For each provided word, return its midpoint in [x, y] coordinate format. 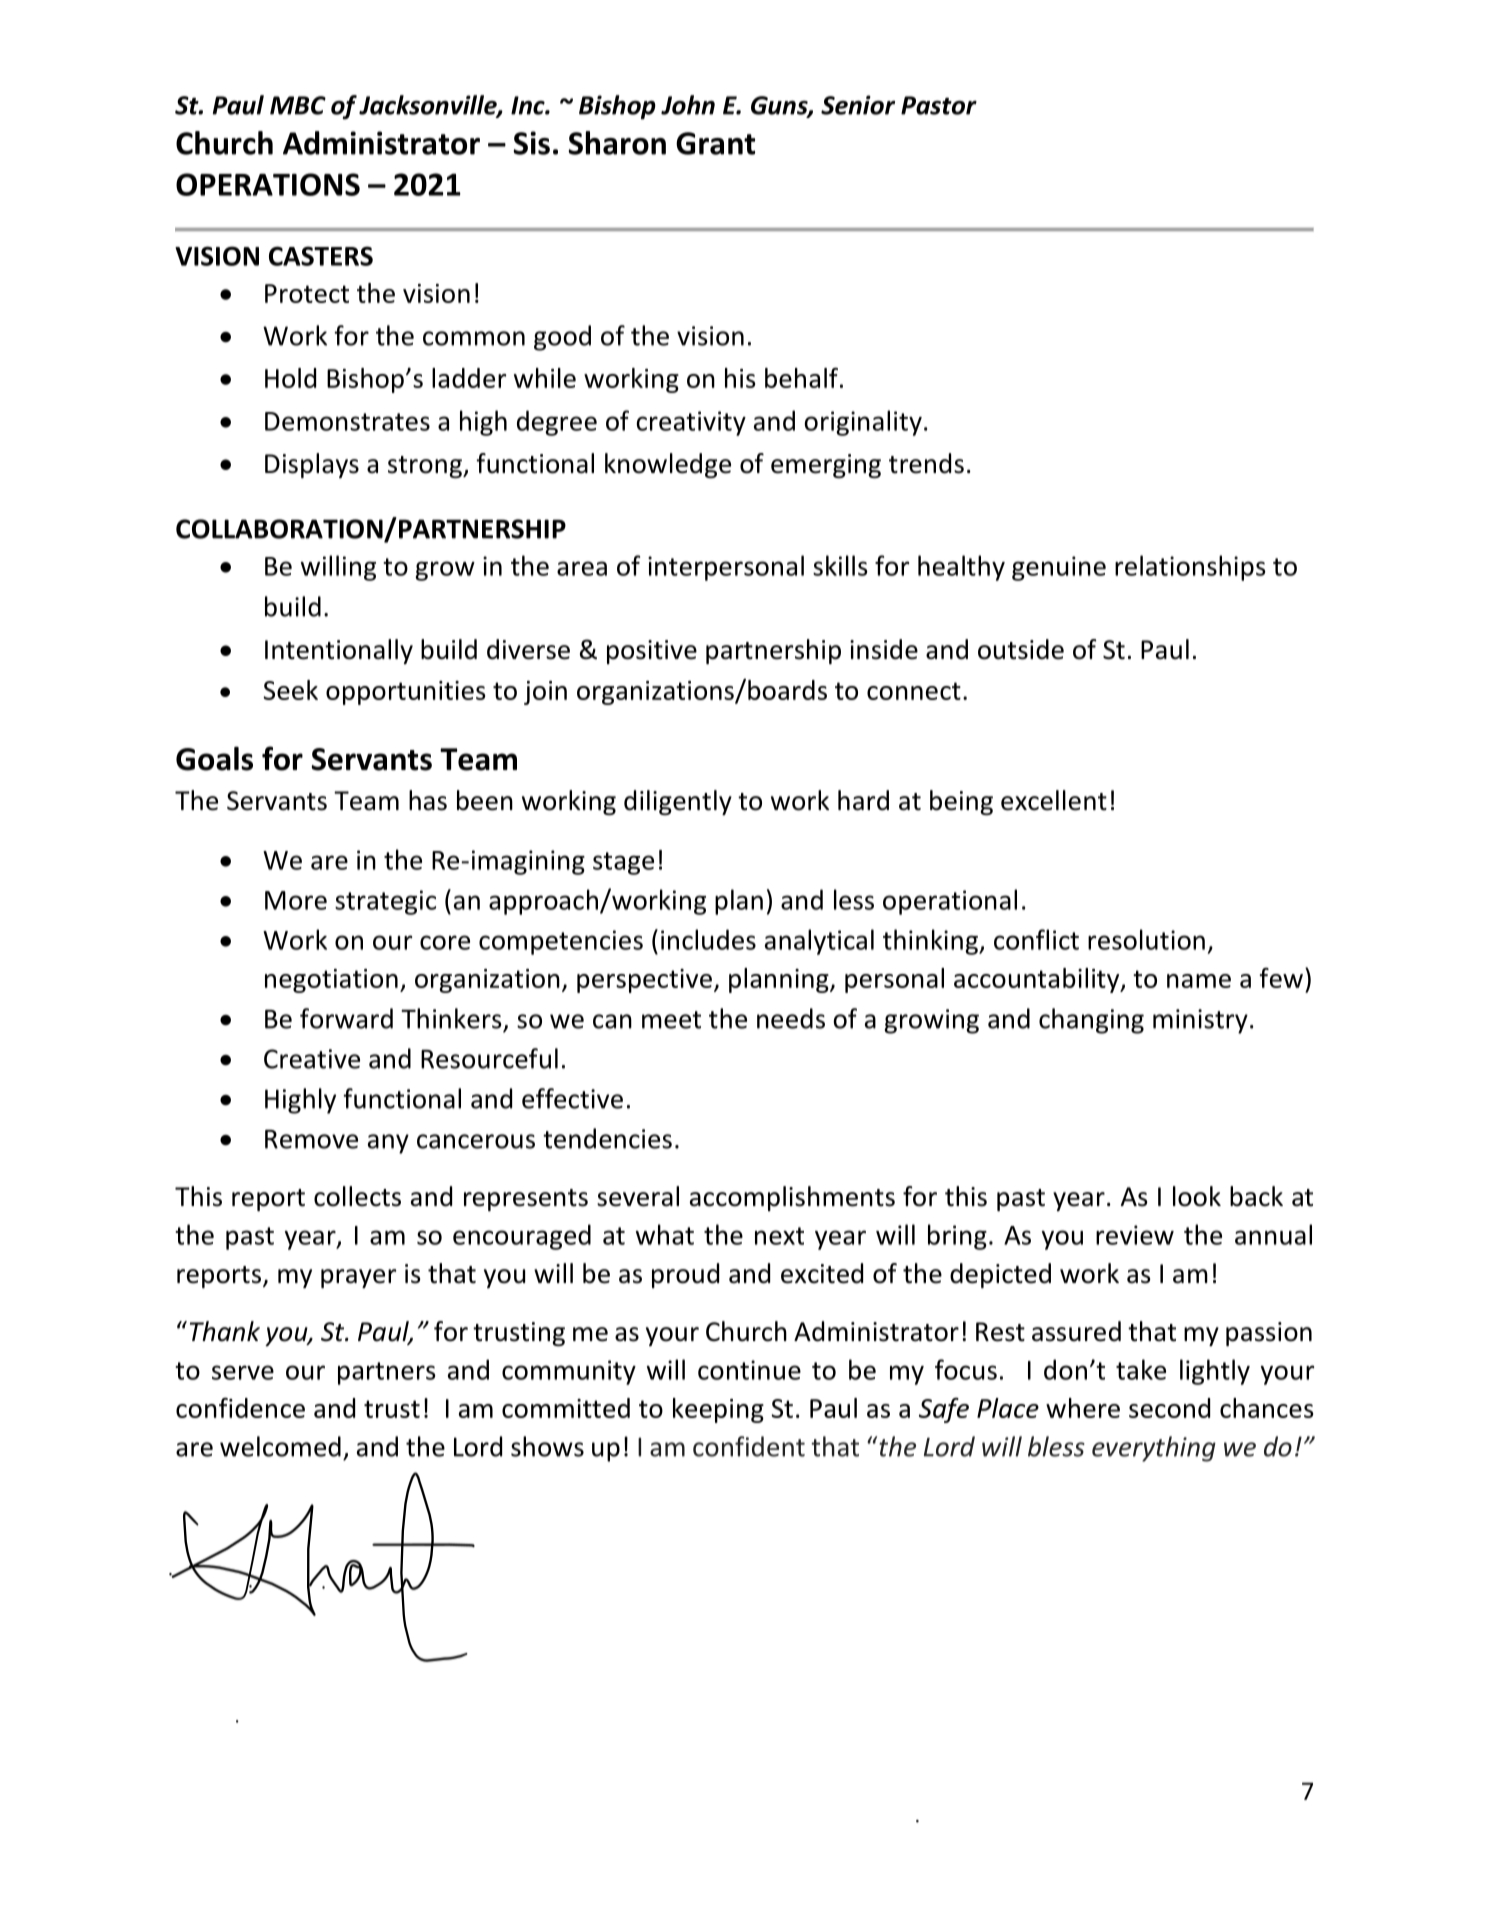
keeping [718, 1410]
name [1199, 981]
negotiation [331, 981]
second [1169, 1408]
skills [840, 565]
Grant [715, 143]
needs [791, 1018]
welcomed [280, 1446]
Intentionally [339, 651]
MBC [298, 105]
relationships [1190, 568]
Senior [858, 105]
